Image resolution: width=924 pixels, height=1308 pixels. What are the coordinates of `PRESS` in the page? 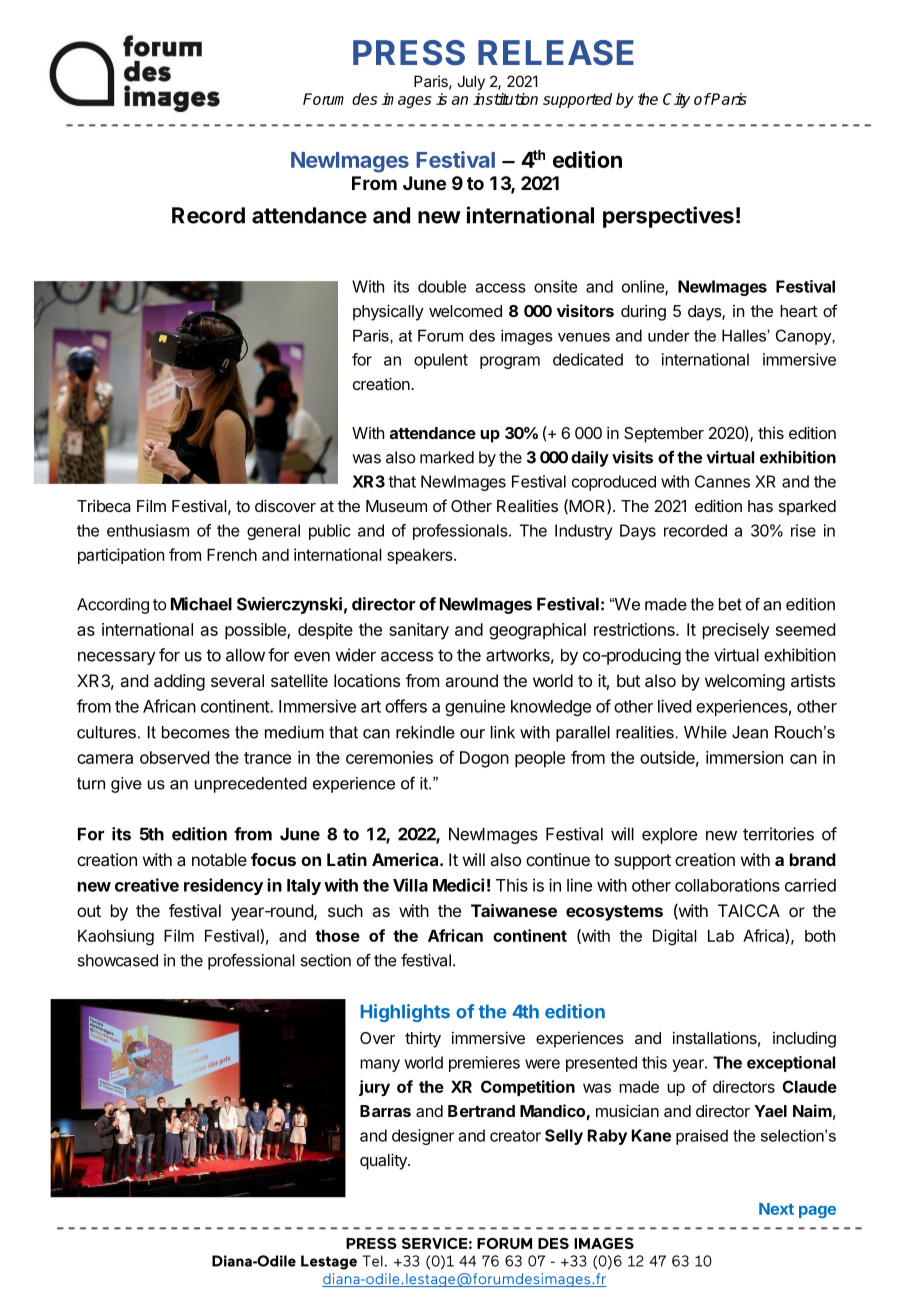 It's located at (409, 53).
